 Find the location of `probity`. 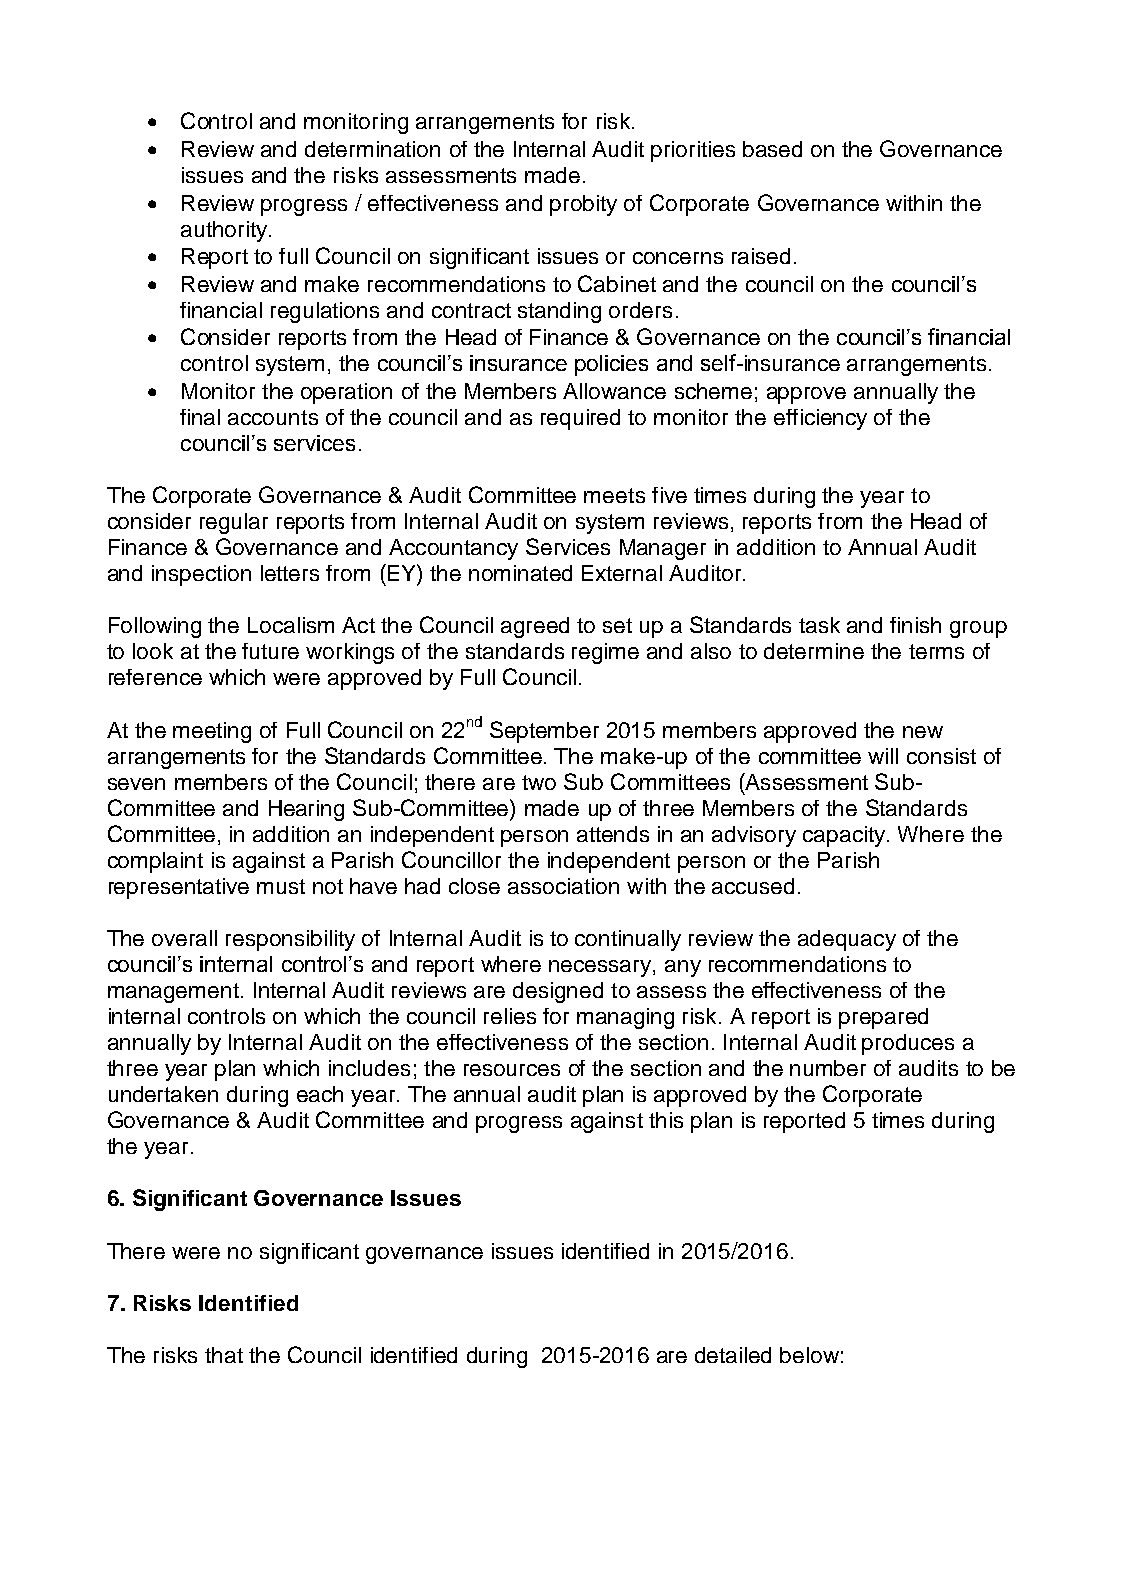

probity is located at coordinates (583, 205).
